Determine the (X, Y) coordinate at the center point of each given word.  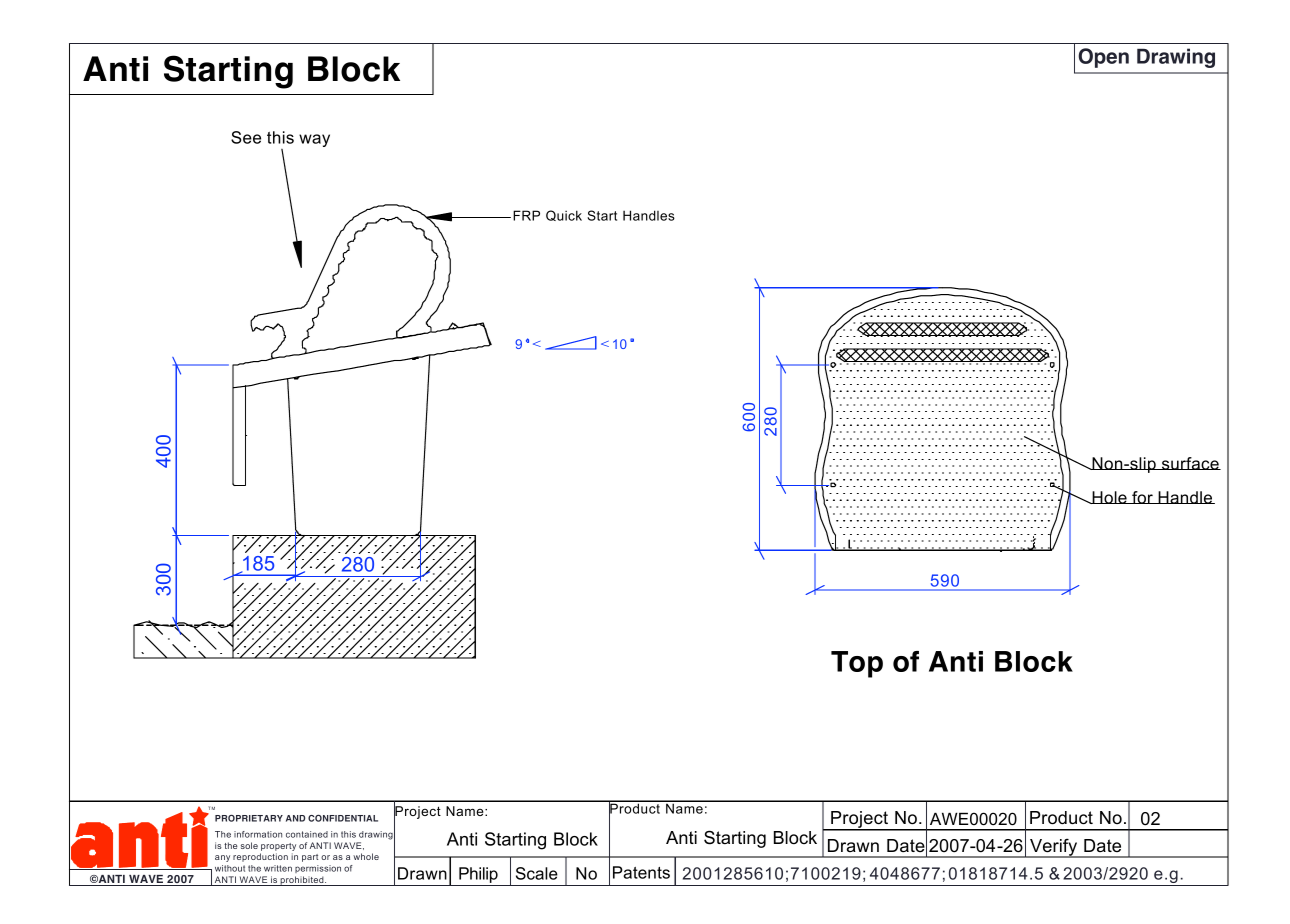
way (314, 140)
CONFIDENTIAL (343, 818)
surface (1190, 463)
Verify (1054, 848)
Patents (641, 872)
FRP (526, 215)
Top (857, 664)
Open (1103, 58)
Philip (478, 876)
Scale (537, 873)
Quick (564, 215)
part (310, 858)
